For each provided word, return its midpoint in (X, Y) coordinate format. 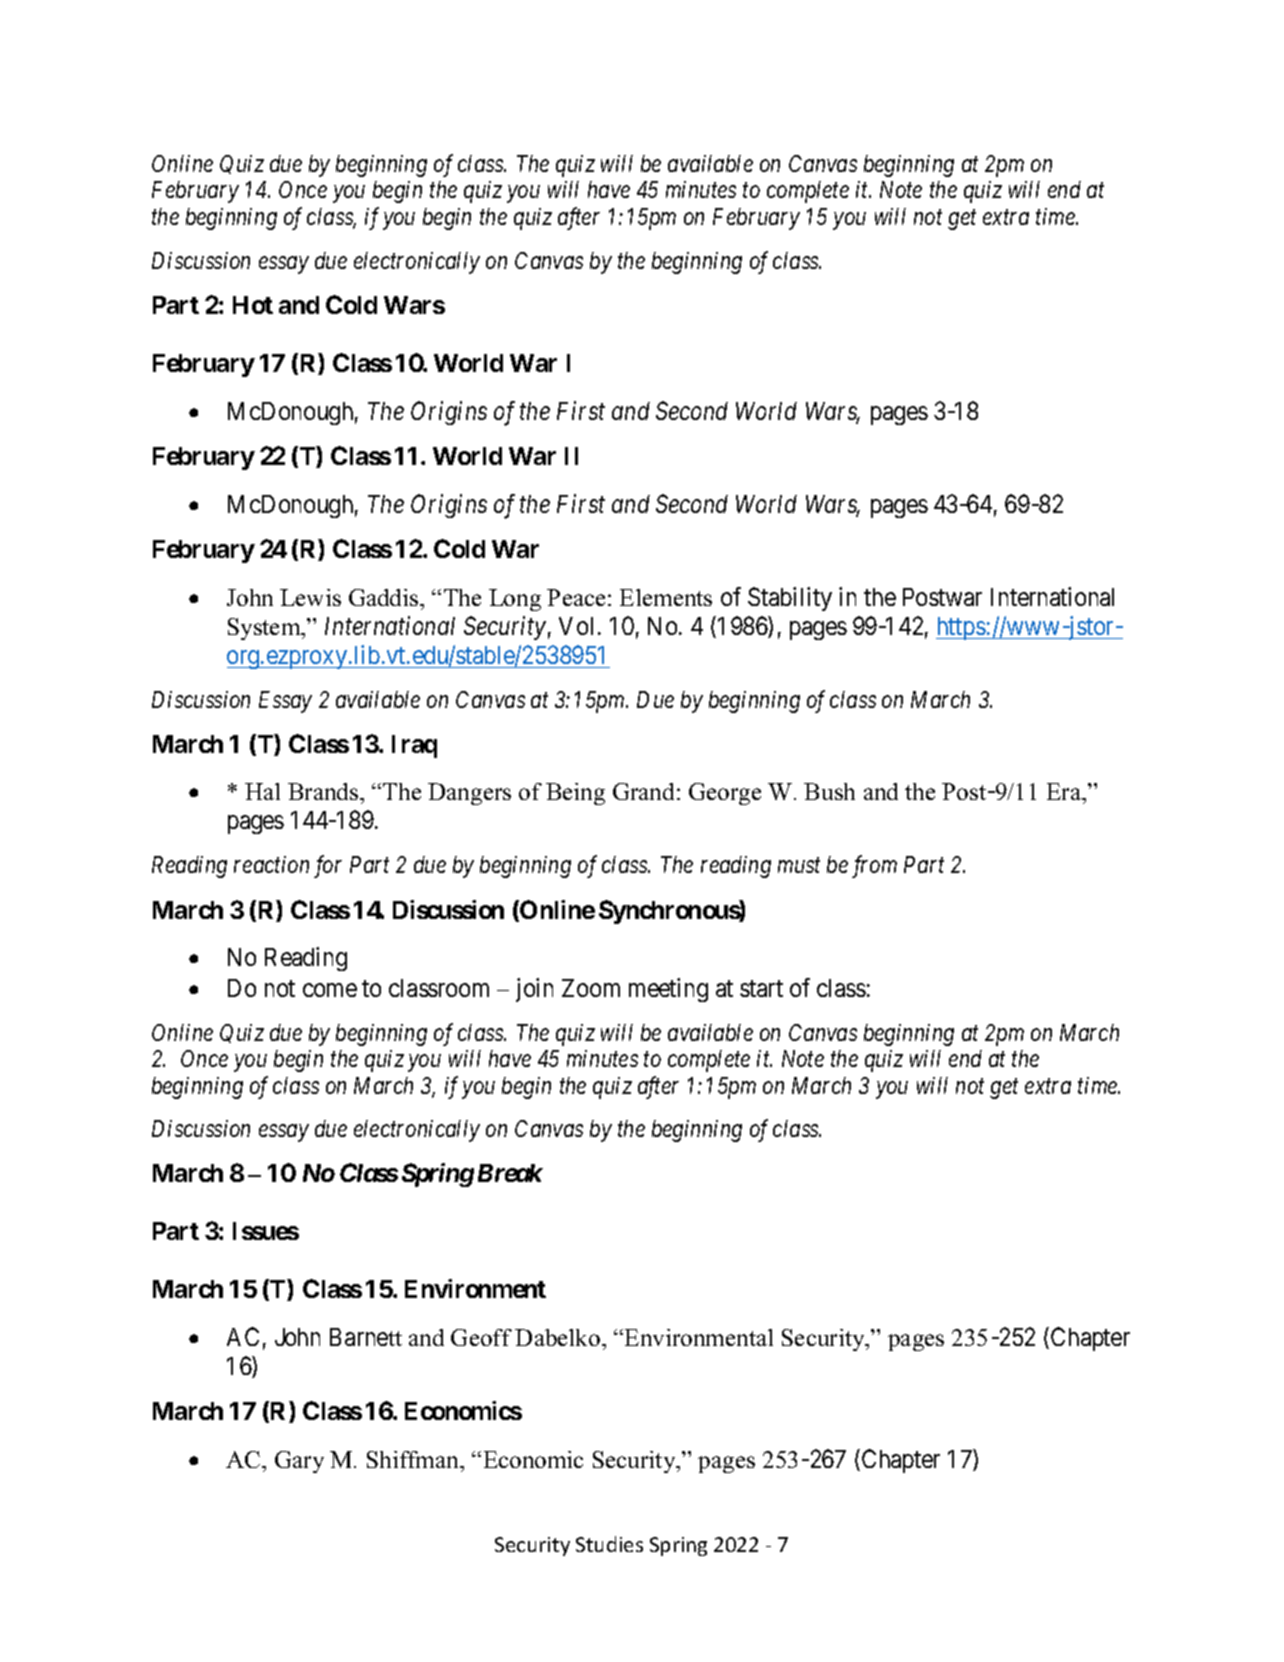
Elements (666, 597)
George (725, 794)
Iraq (414, 746)
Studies (609, 1544)
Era (1065, 793)
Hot (253, 305)
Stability (790, 599)
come (330, 990)
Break (510, 1173)
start (761, 989)
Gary (299, 1462)
